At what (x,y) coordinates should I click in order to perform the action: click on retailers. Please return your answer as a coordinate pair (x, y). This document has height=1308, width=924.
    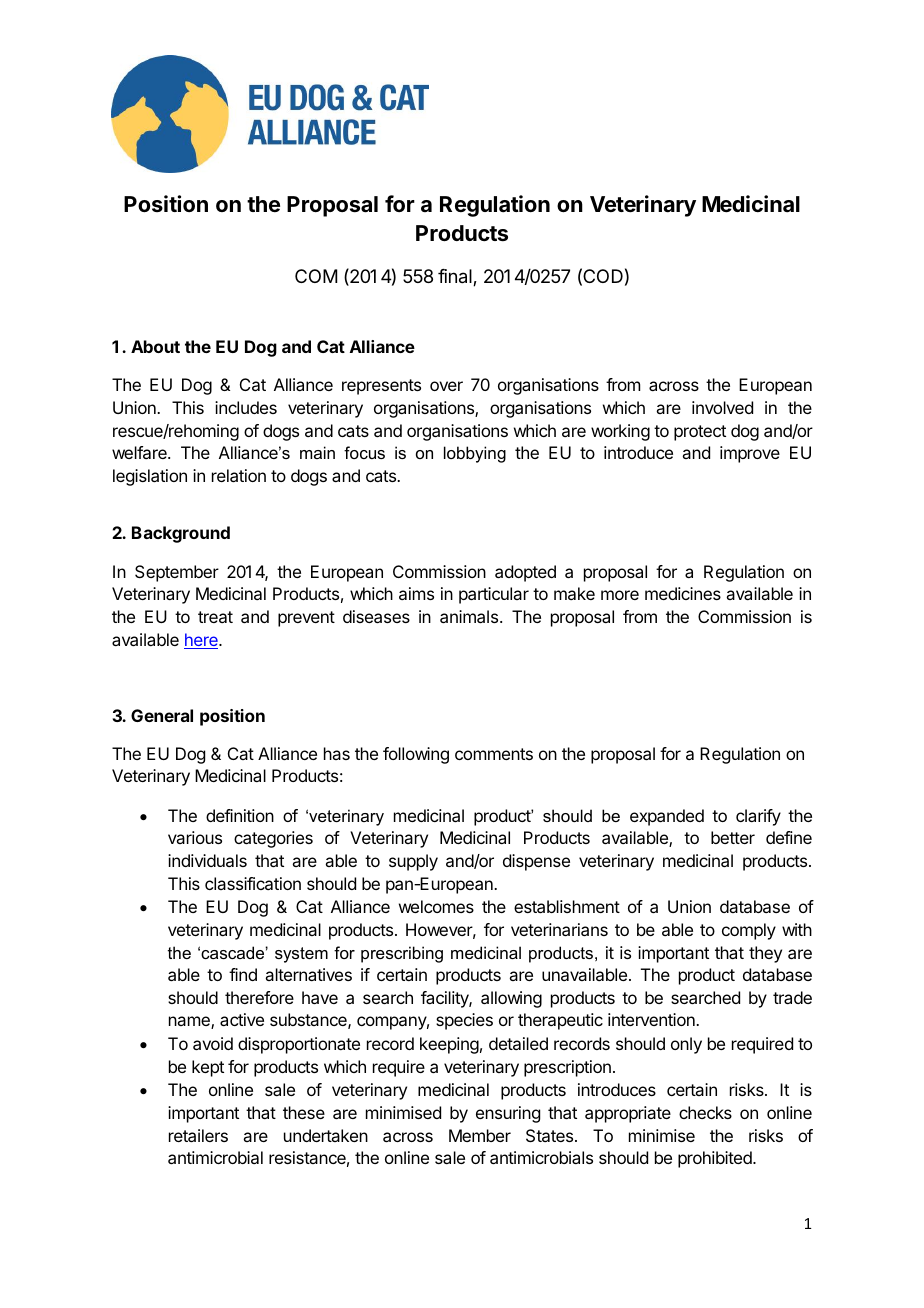
    Looking at the image, I should click on (198, 1135).
